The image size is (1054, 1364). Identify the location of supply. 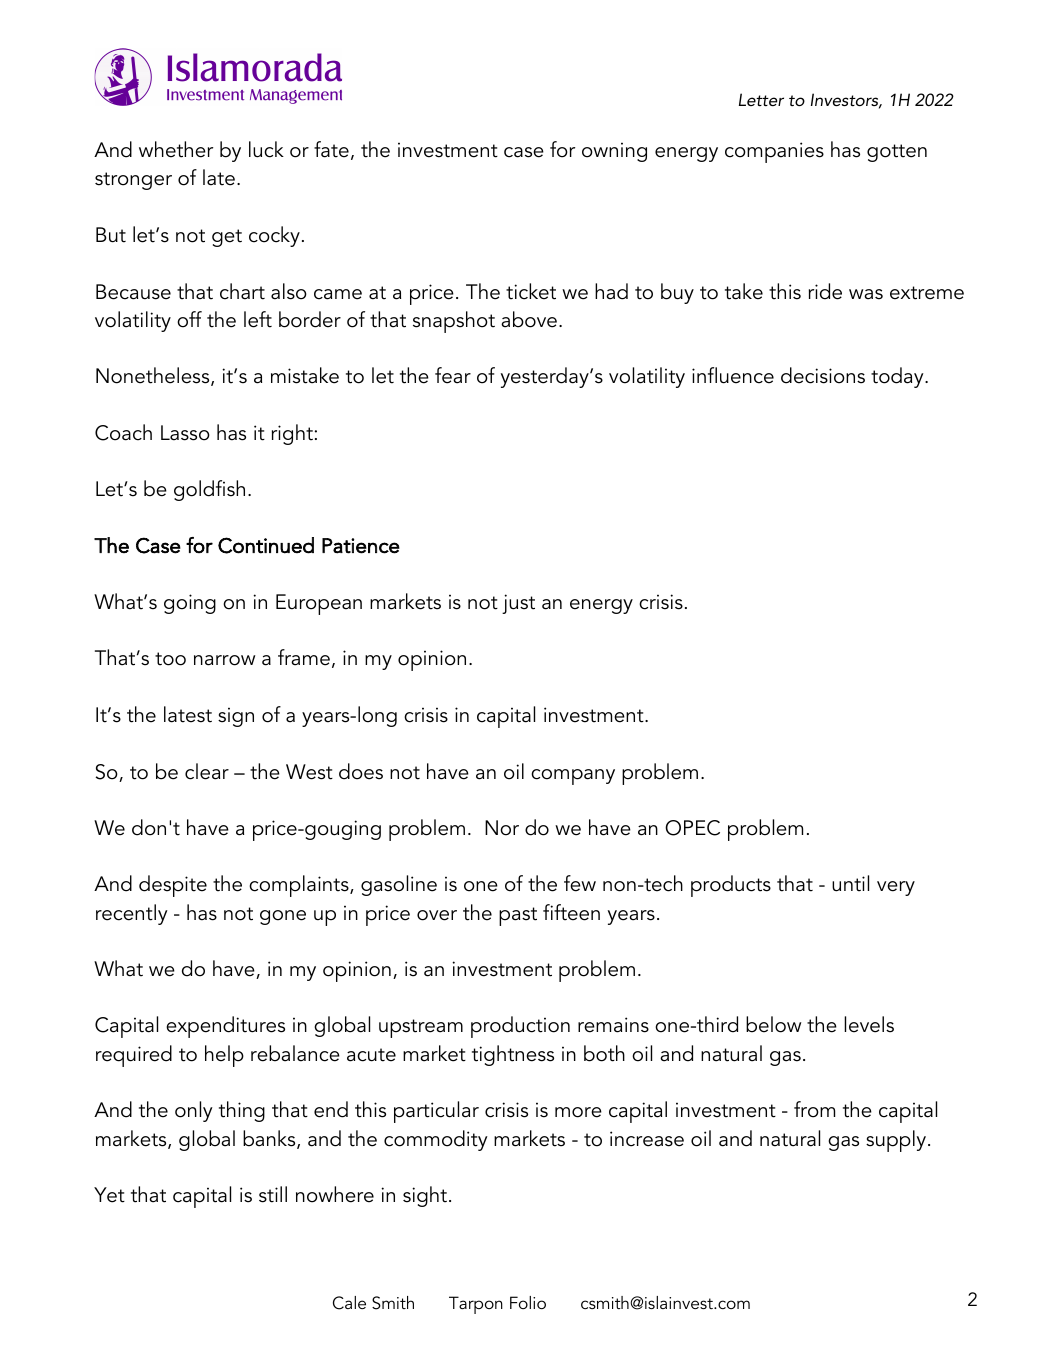
(896, 1141).
